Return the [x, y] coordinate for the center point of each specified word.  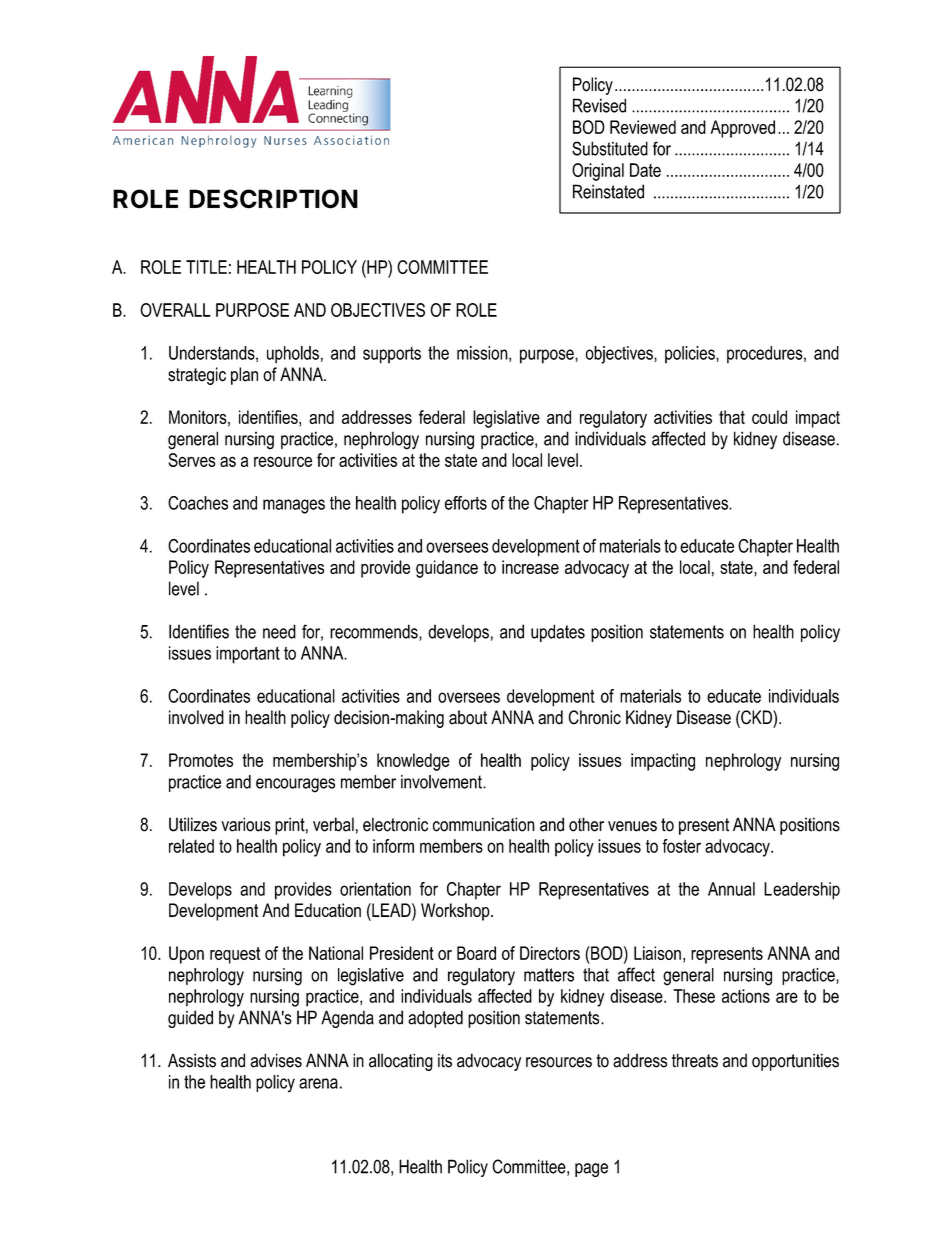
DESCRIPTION [273, 199]
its [445, 1060]
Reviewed [643, 127]
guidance [447, 569]
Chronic [594, 717]
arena [318, 1083]
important [248, 655]
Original [598, 172]
